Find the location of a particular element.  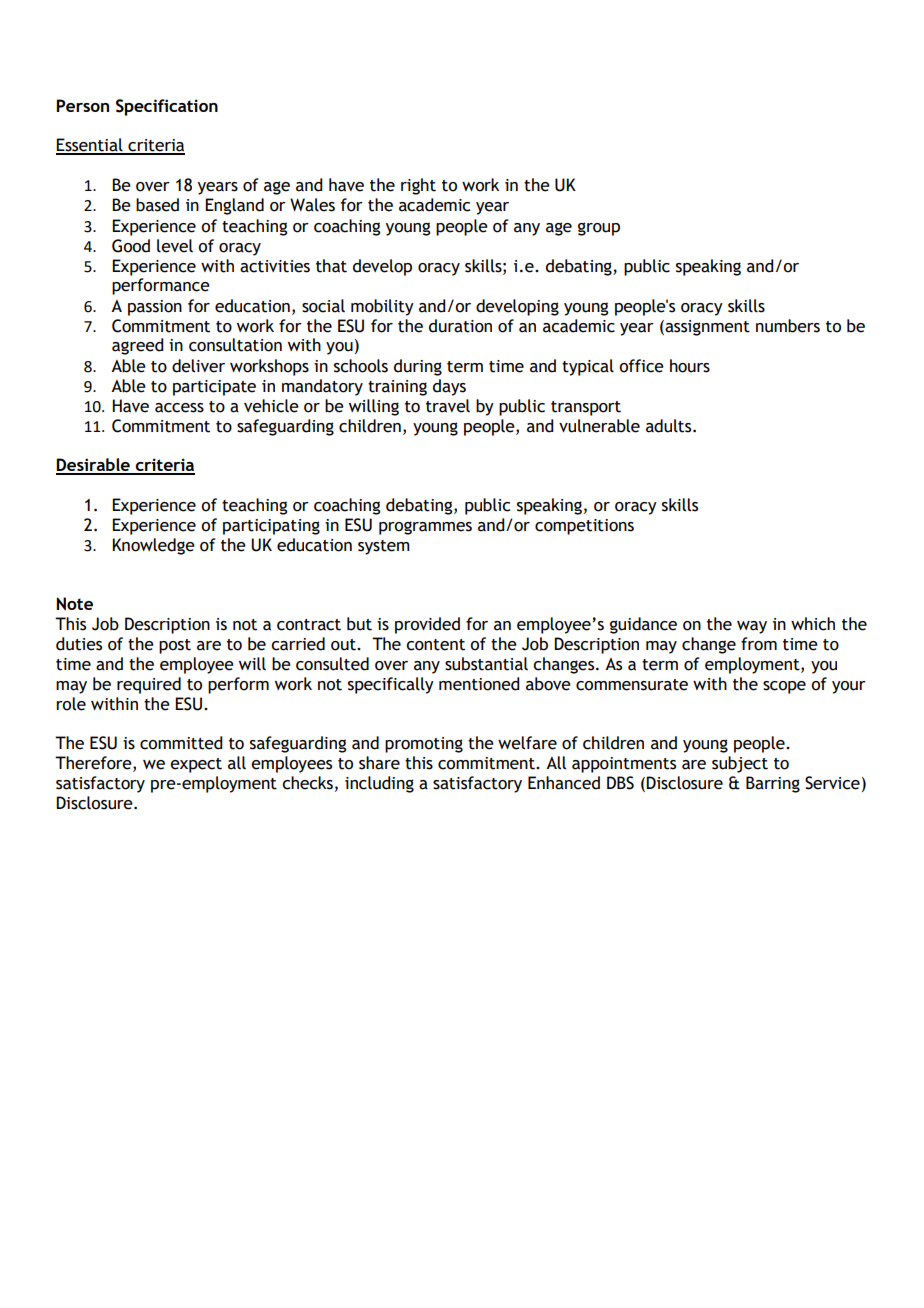

duration is located at coordinates (460, 326).
